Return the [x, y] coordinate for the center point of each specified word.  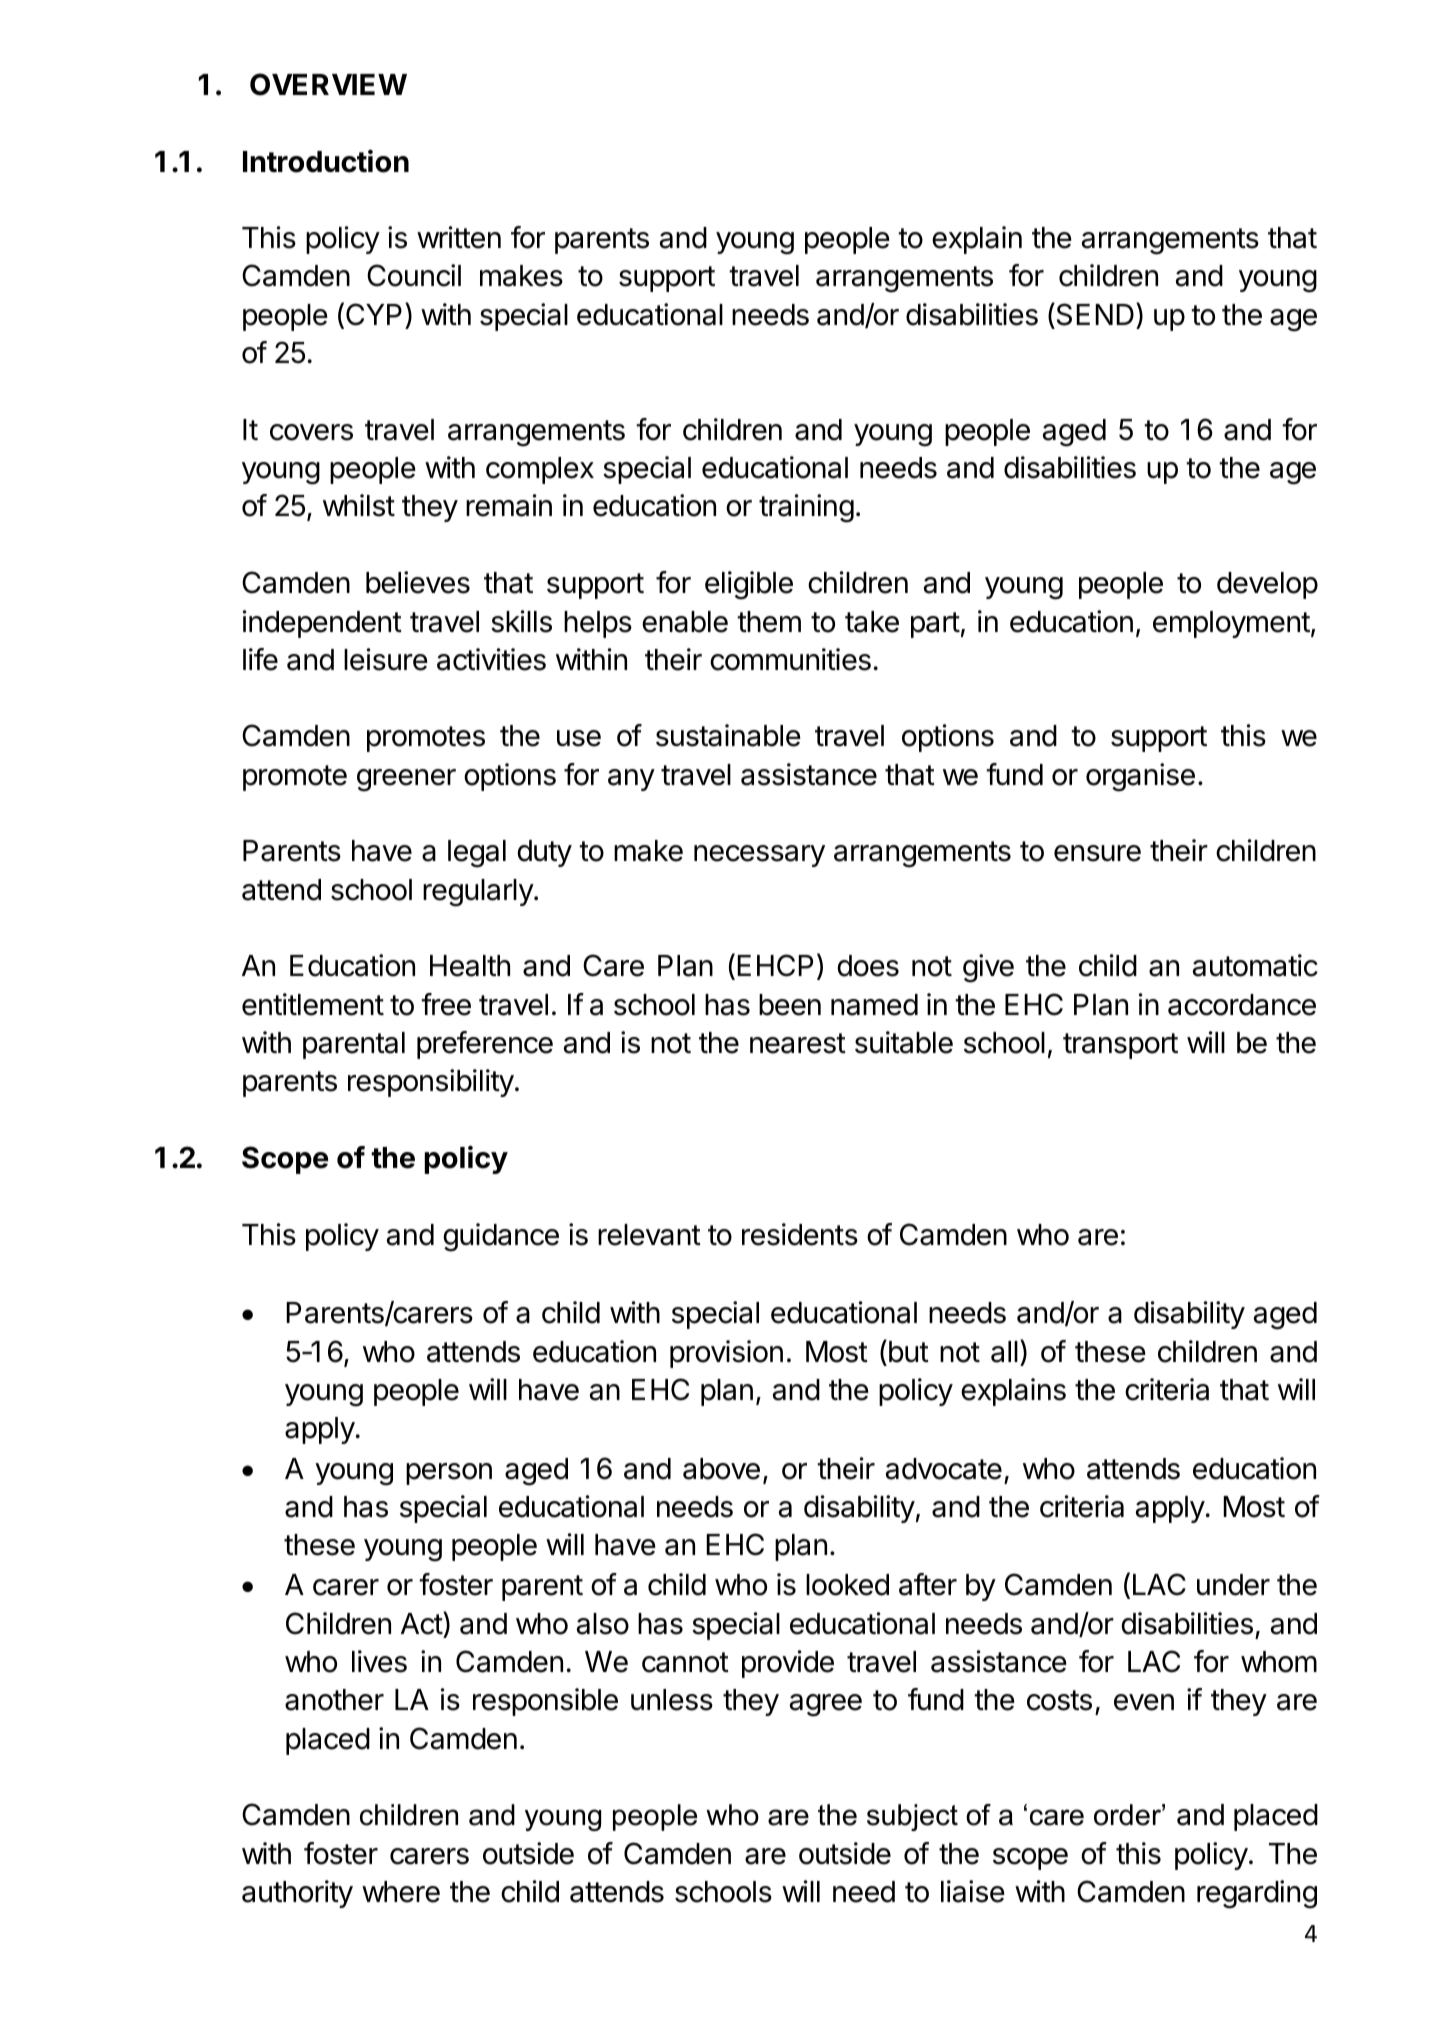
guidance [501, 1237]
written [459, 237]
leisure [386, 659]
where [401, 1892]
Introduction [326, 161]
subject [912, 1817]
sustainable [728, 735]
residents [800, 1234]
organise [1140, 777]
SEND [1094, 314]
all [1004, 1352]
